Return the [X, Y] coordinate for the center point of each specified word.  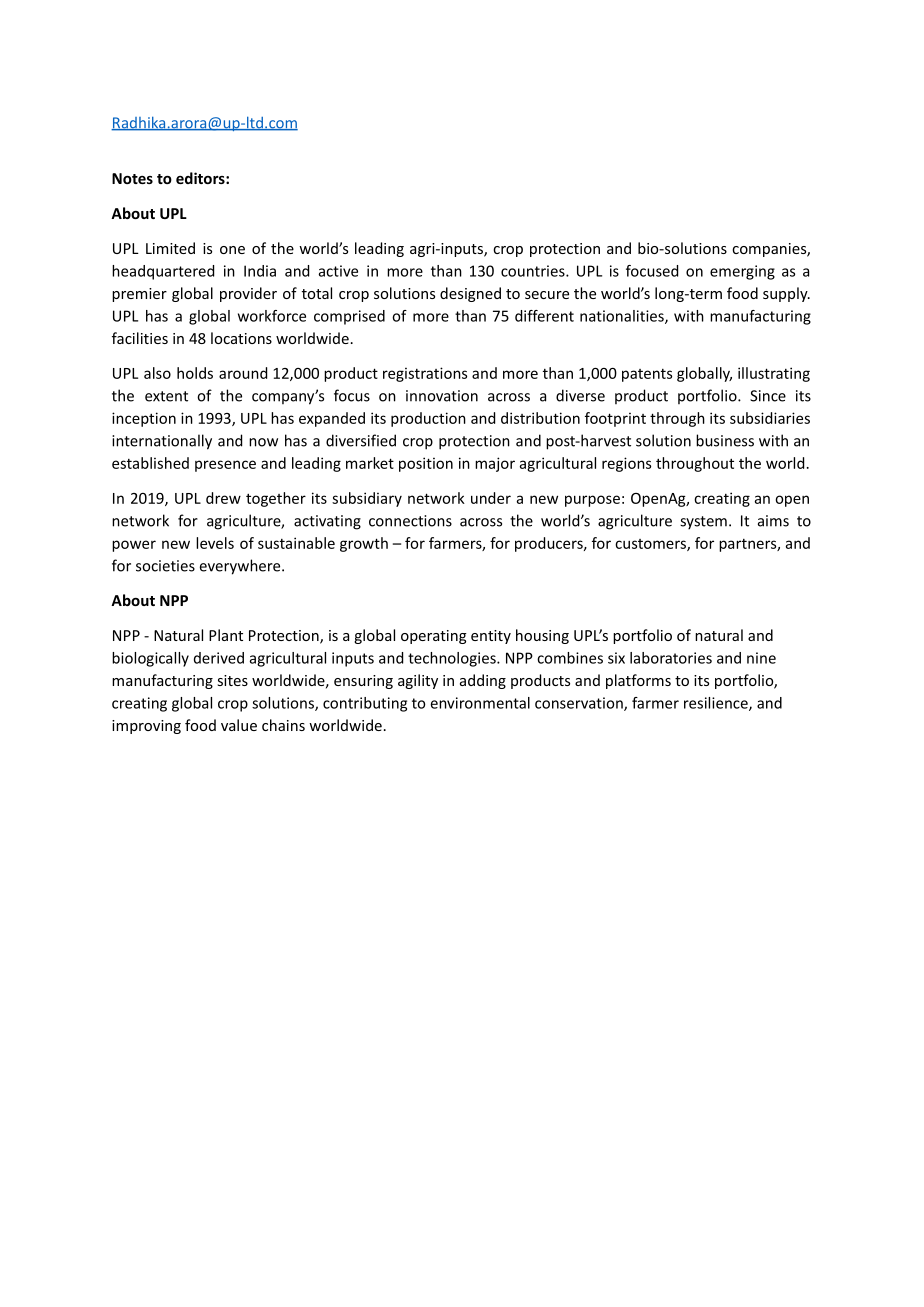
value [239, 725]
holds [195, 373]
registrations [425, 374]
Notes [132, 178]
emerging [742, 272]
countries [534, 271]
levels [215, 543]
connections [410, 521]
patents [647, 375]
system [703, 523]
